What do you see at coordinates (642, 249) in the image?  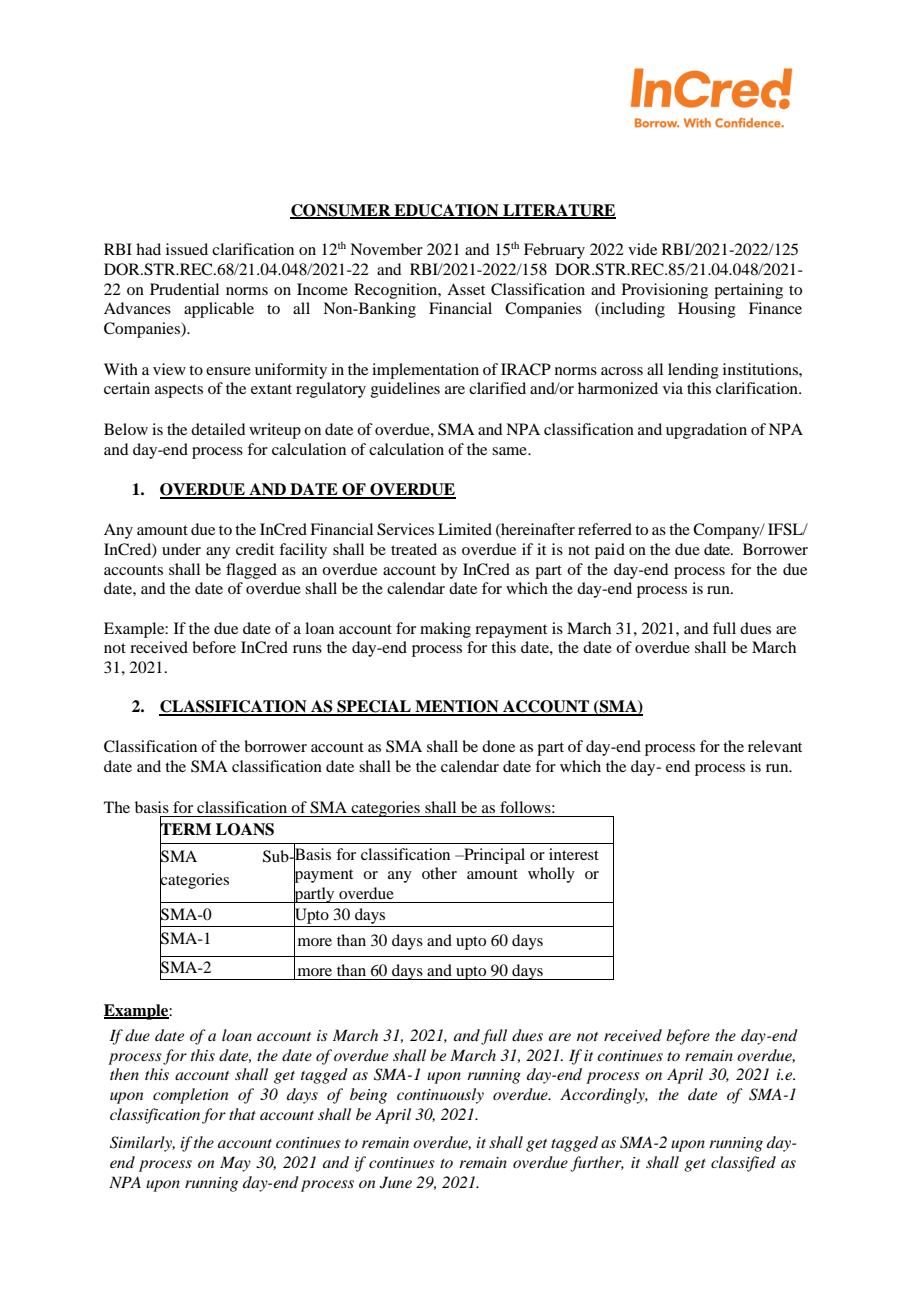 I see `vide` at bounding box center [642, 249].
